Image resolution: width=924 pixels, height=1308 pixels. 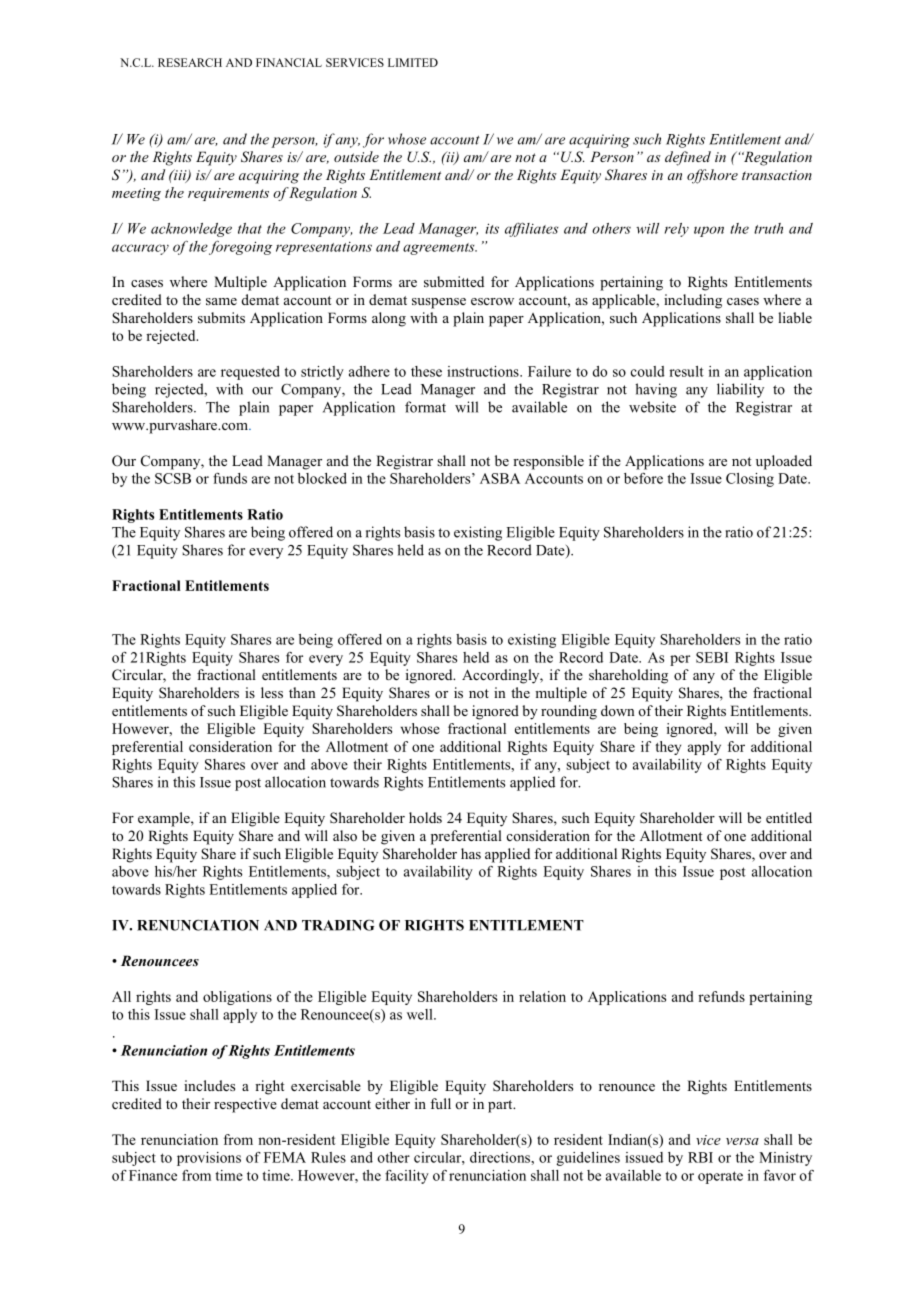 I want to click on SEBI, so click(x=712, y=657).
